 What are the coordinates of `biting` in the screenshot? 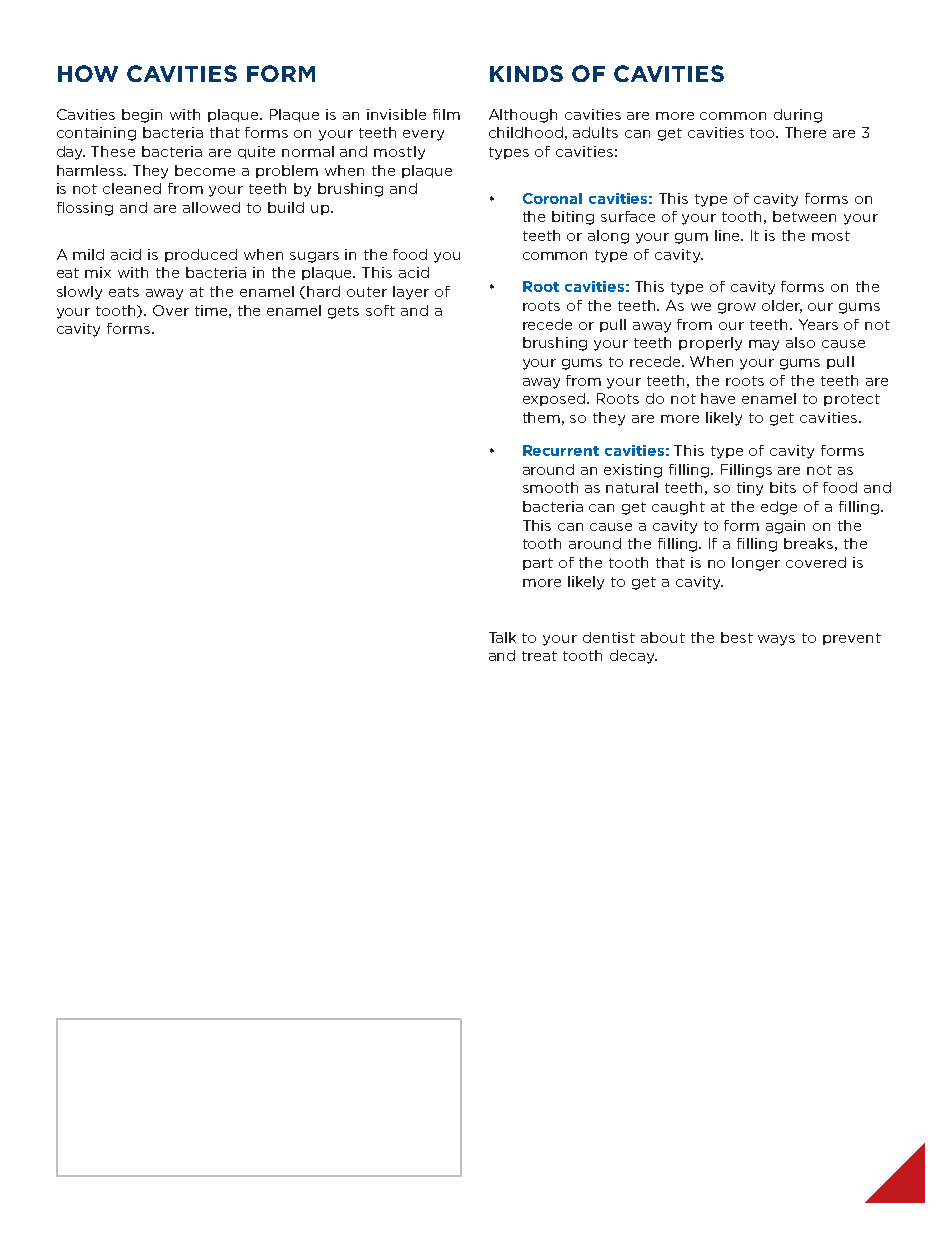 It's located at (573, 218).
